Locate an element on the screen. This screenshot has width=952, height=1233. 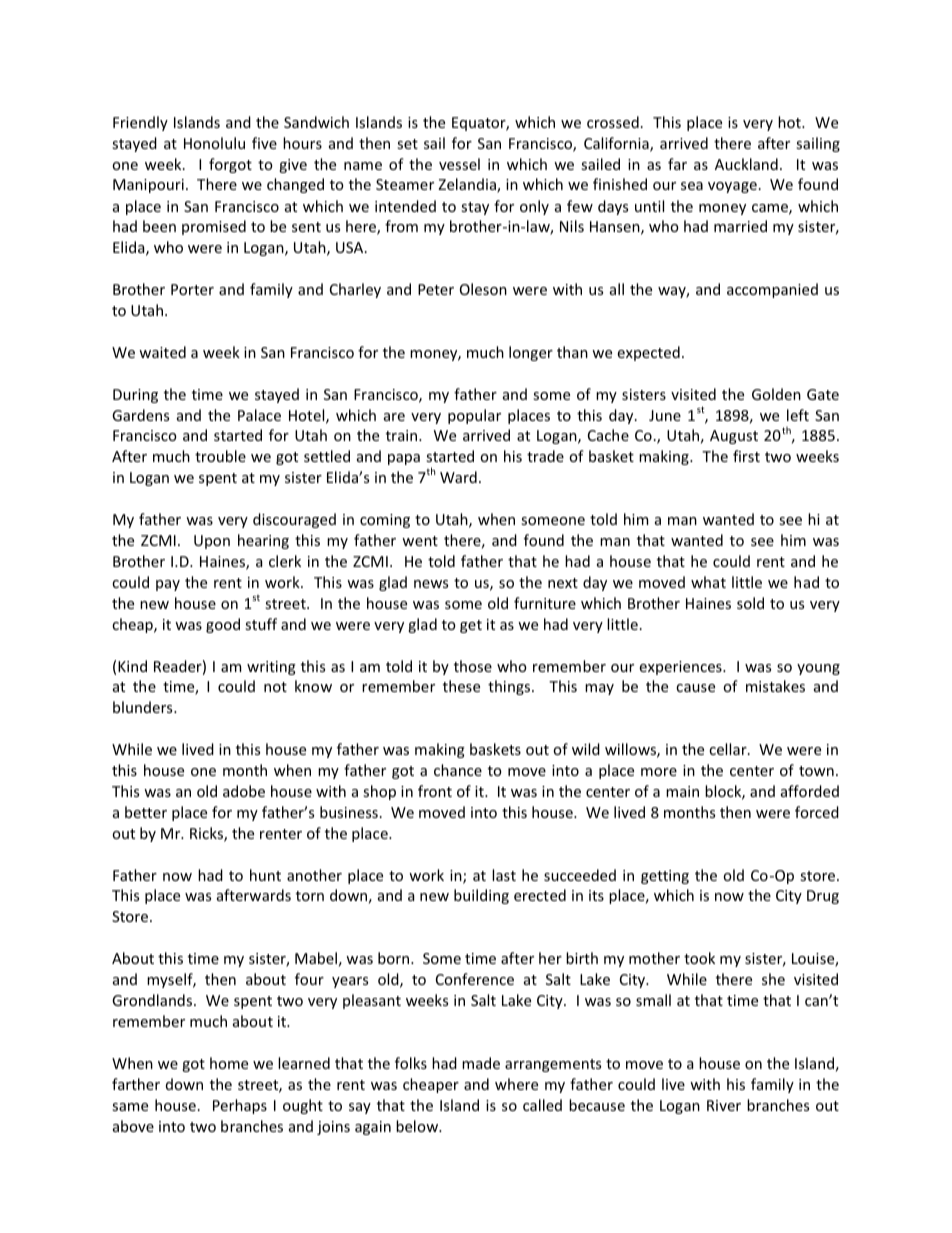
Honolulu is located at coordinates (214, 143).
